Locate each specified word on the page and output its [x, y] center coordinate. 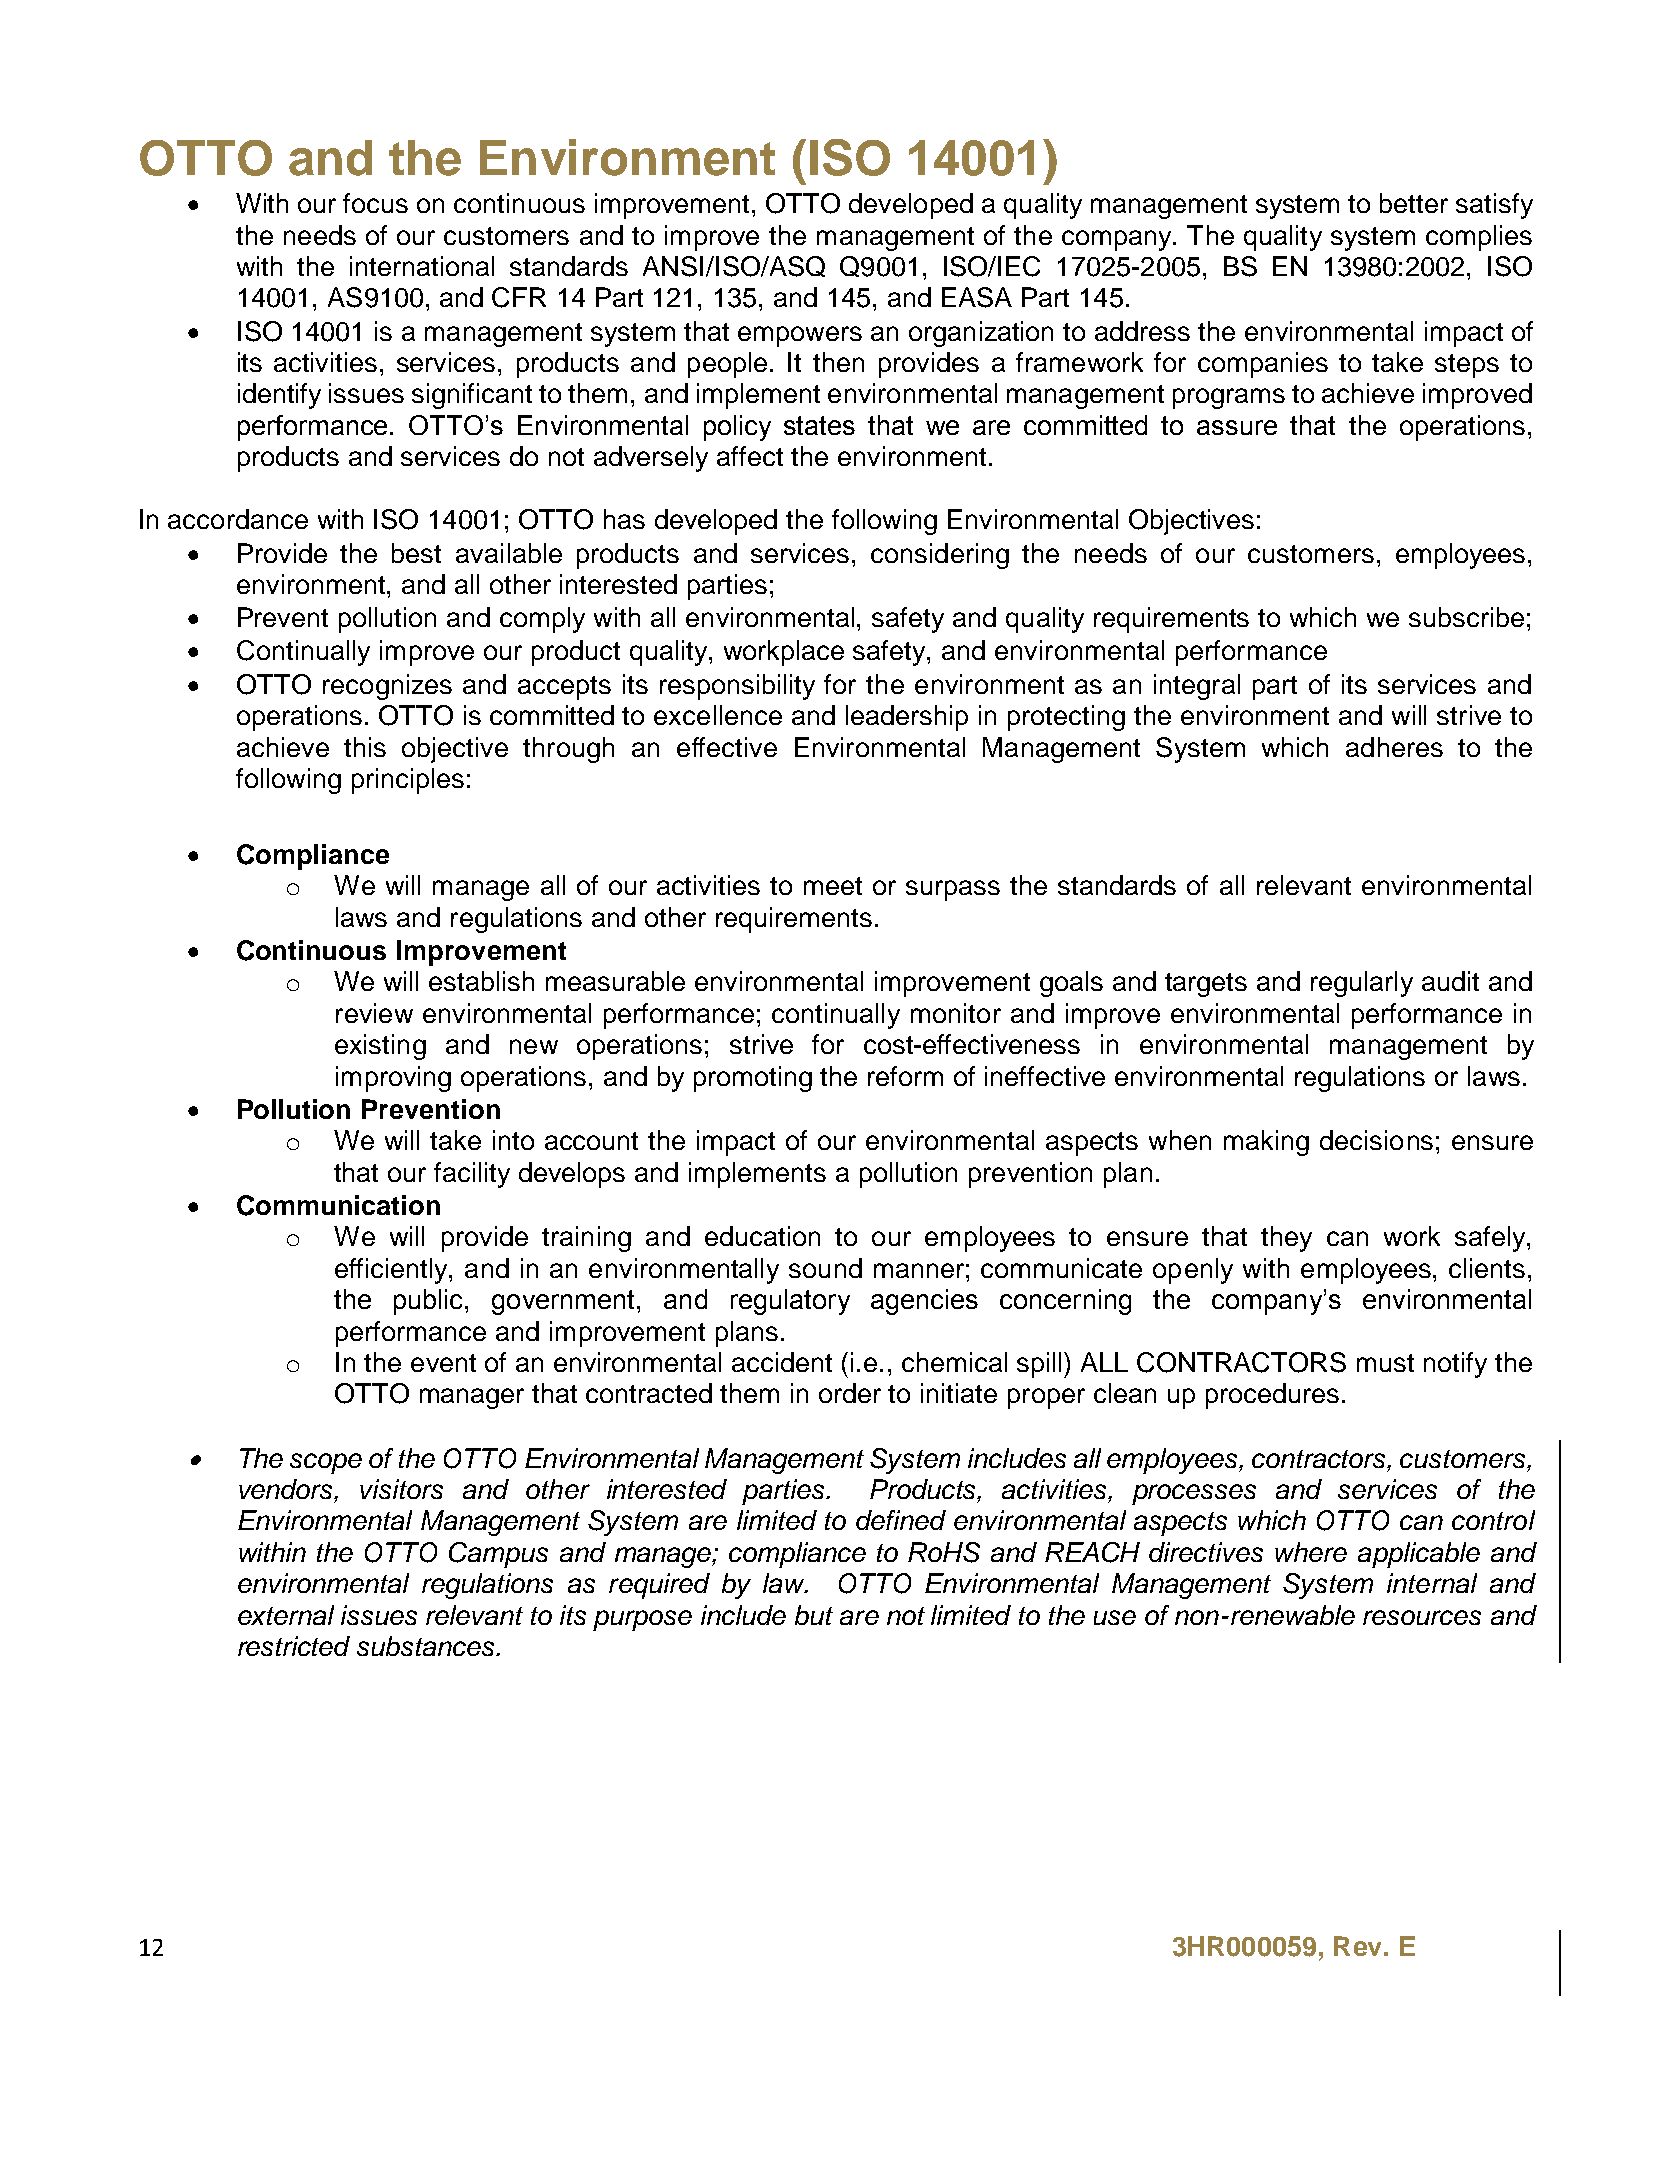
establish [481, 981]
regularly [1362, 984]
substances [427, 1646]
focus [375, 203]
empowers [800, 336]
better [1414, 203]
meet [833, 886]
